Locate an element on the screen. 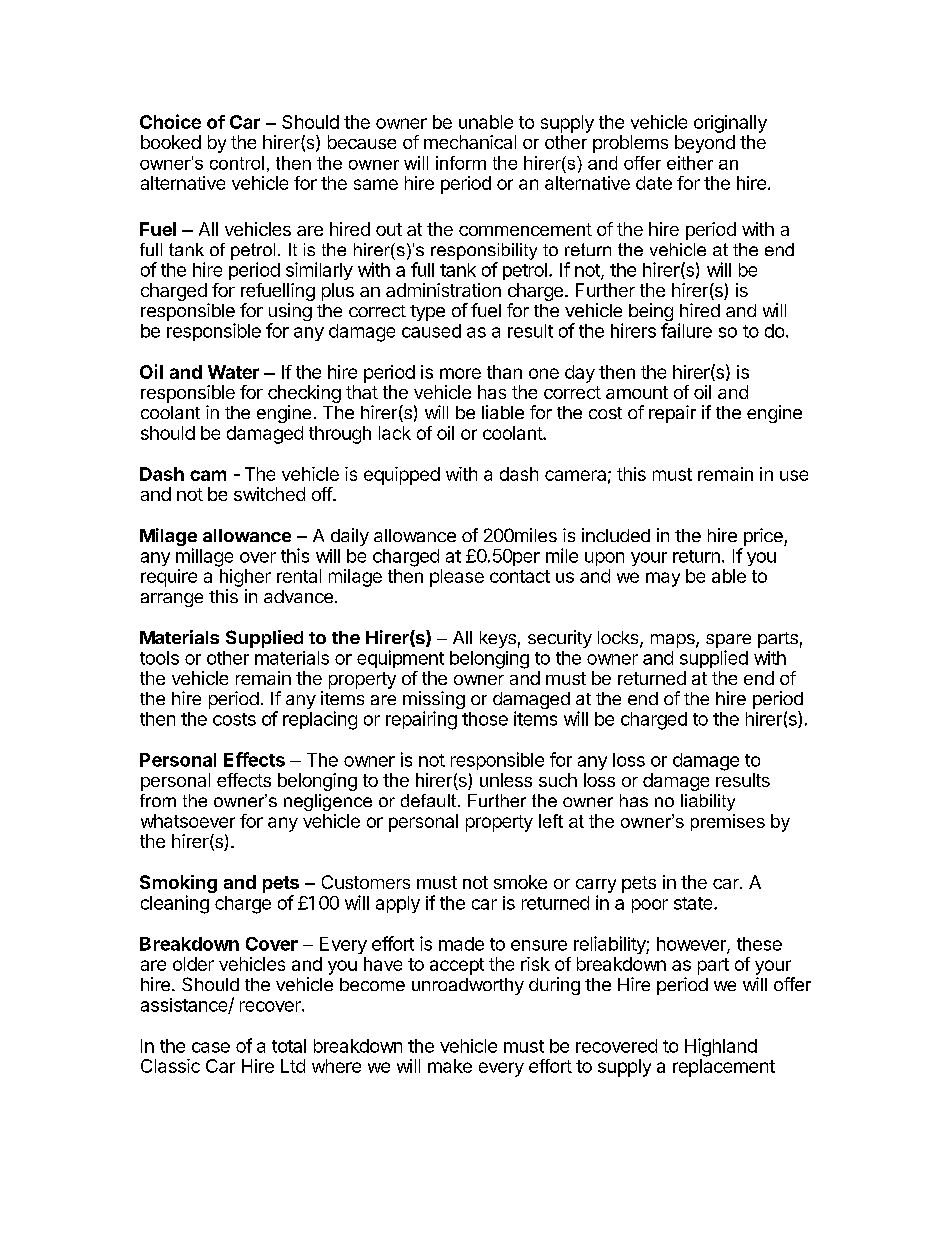  failure is located at coordinates (686, 330).
